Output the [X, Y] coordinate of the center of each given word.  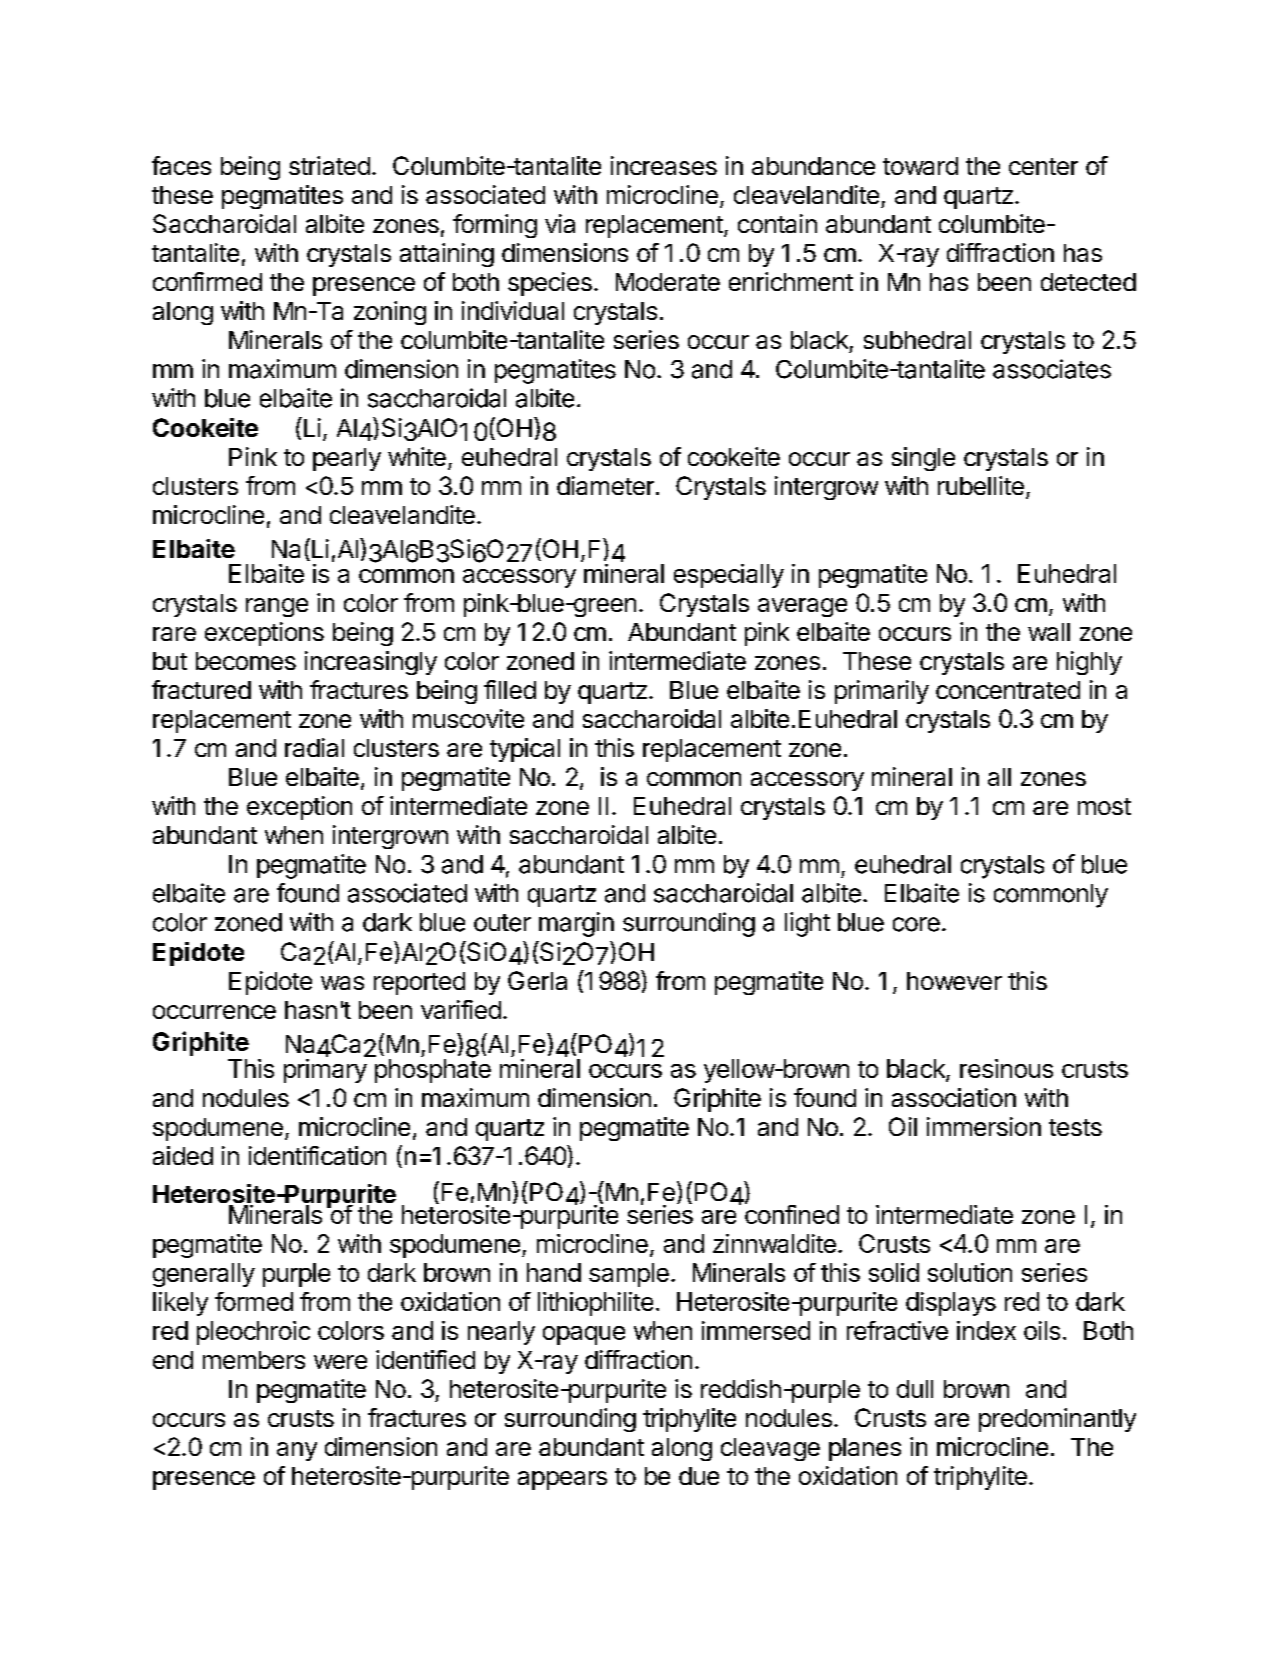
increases [664, 165]
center [1043, 166]
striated [329, 165]
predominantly [1057, 1420]
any [297, 1451]
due [699, 1476]
